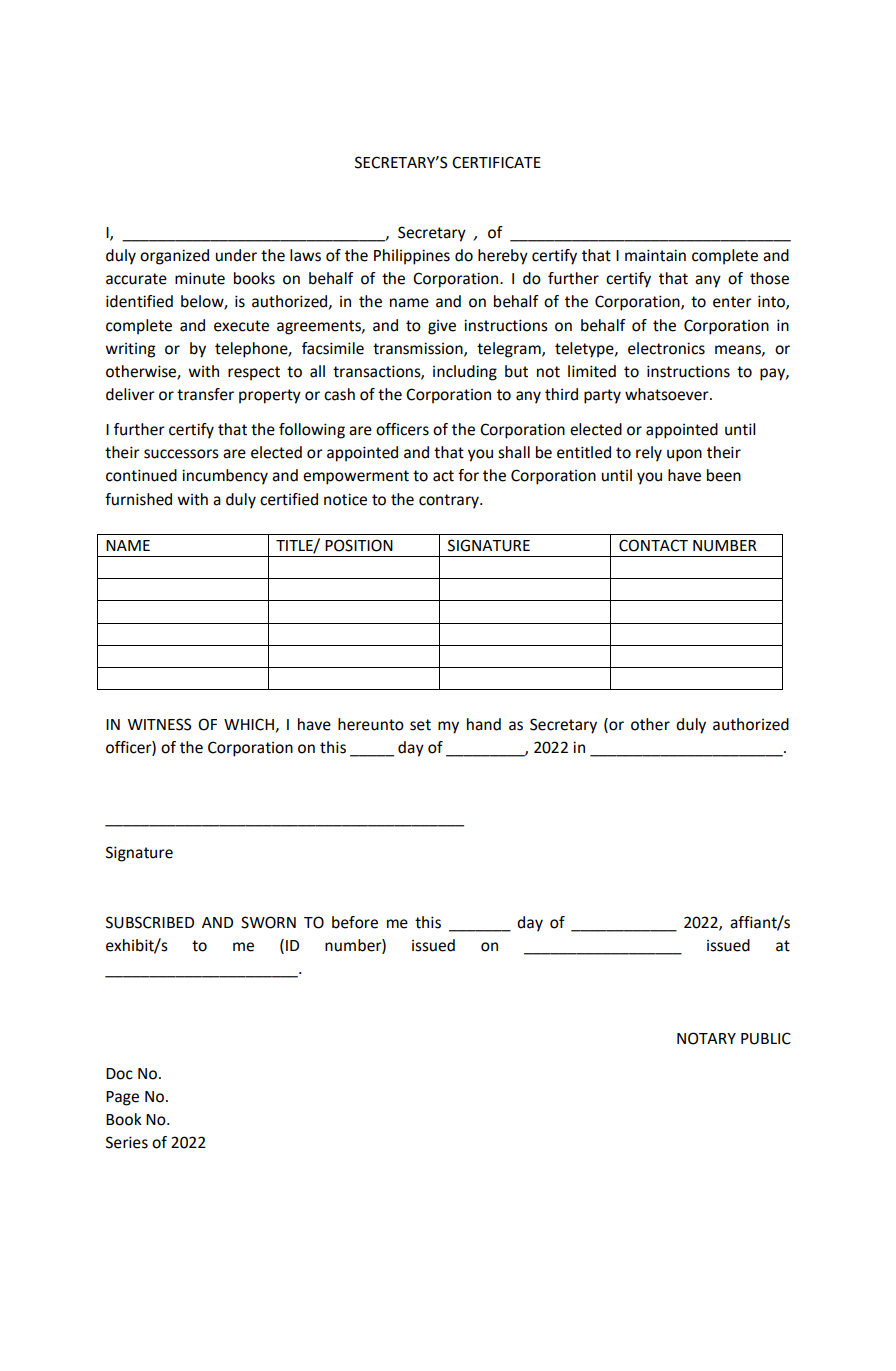 This screenshot has width=896, height=1371. Describe the element at coordinates (174, 257) in the screenshot. I see `organized` at that location.
